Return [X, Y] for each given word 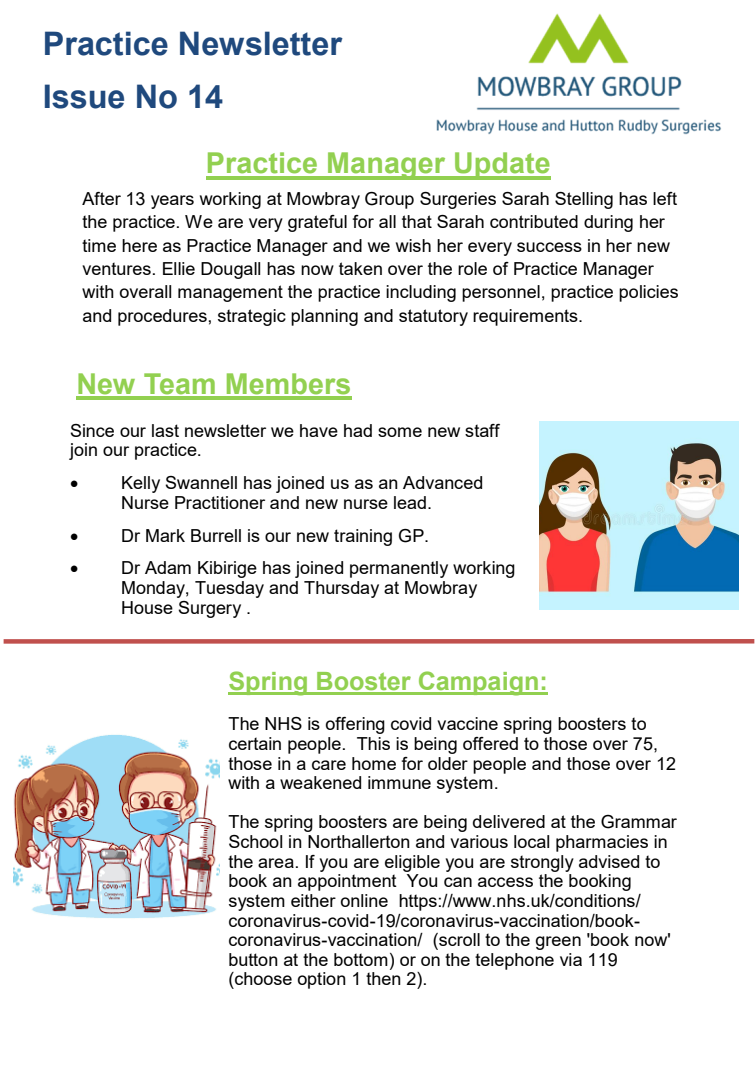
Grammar [639, 822]
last [165, 430]
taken [360, 268]
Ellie [179, 268]
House [147, 607]
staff [482, 430]
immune [399, 782]
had [358, 430]
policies [648, 293]
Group [389, 200]
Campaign [478, 683]
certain [255, 743]
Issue [84, 96]
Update [502, 166]
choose [262, 978]
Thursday [341, 589]
